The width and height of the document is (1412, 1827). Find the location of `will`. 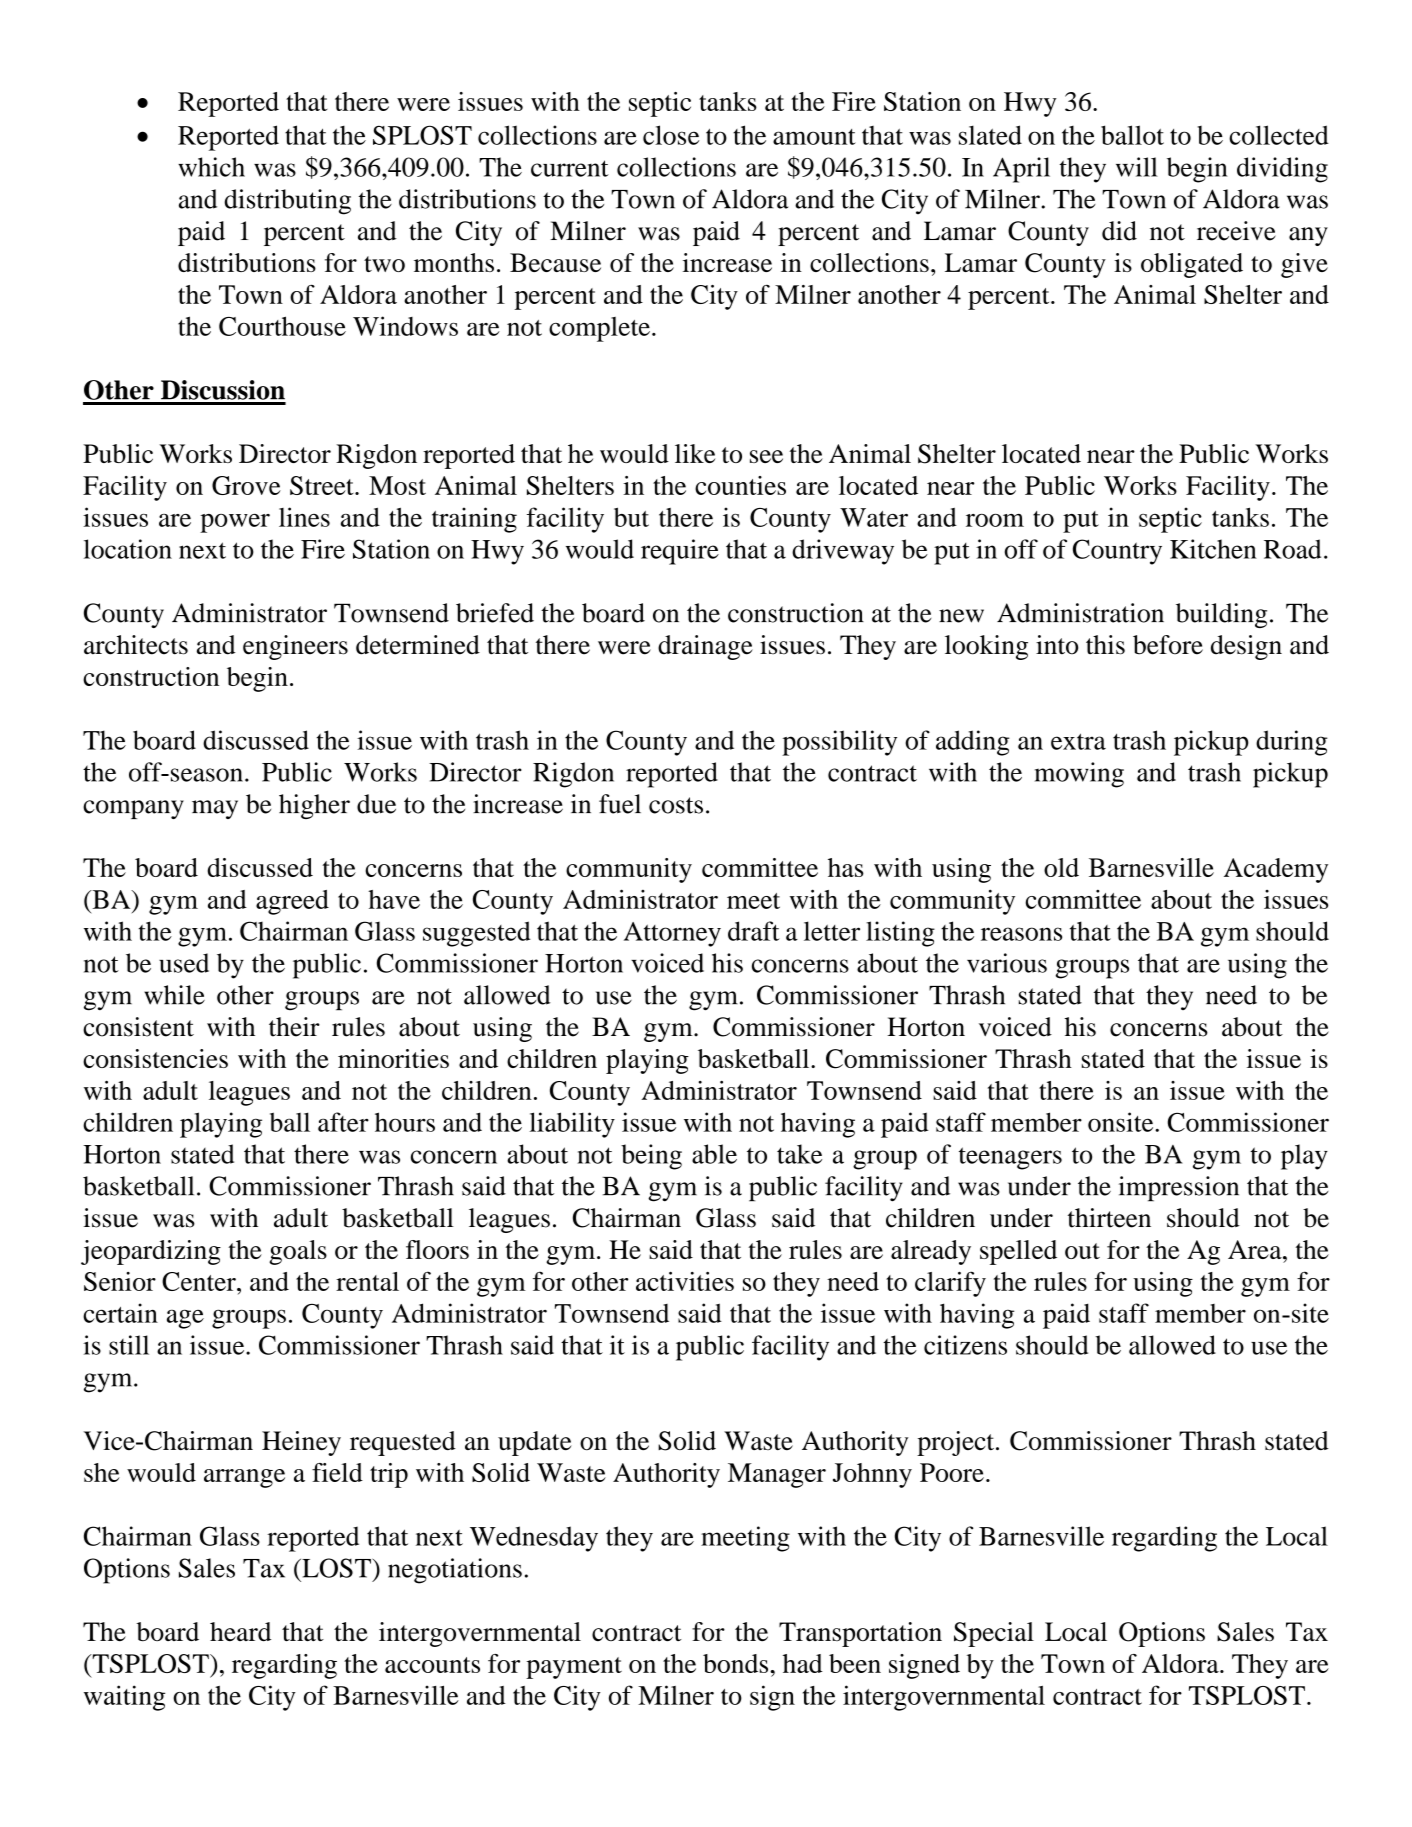

will is located at coordinates (1137, 167).
